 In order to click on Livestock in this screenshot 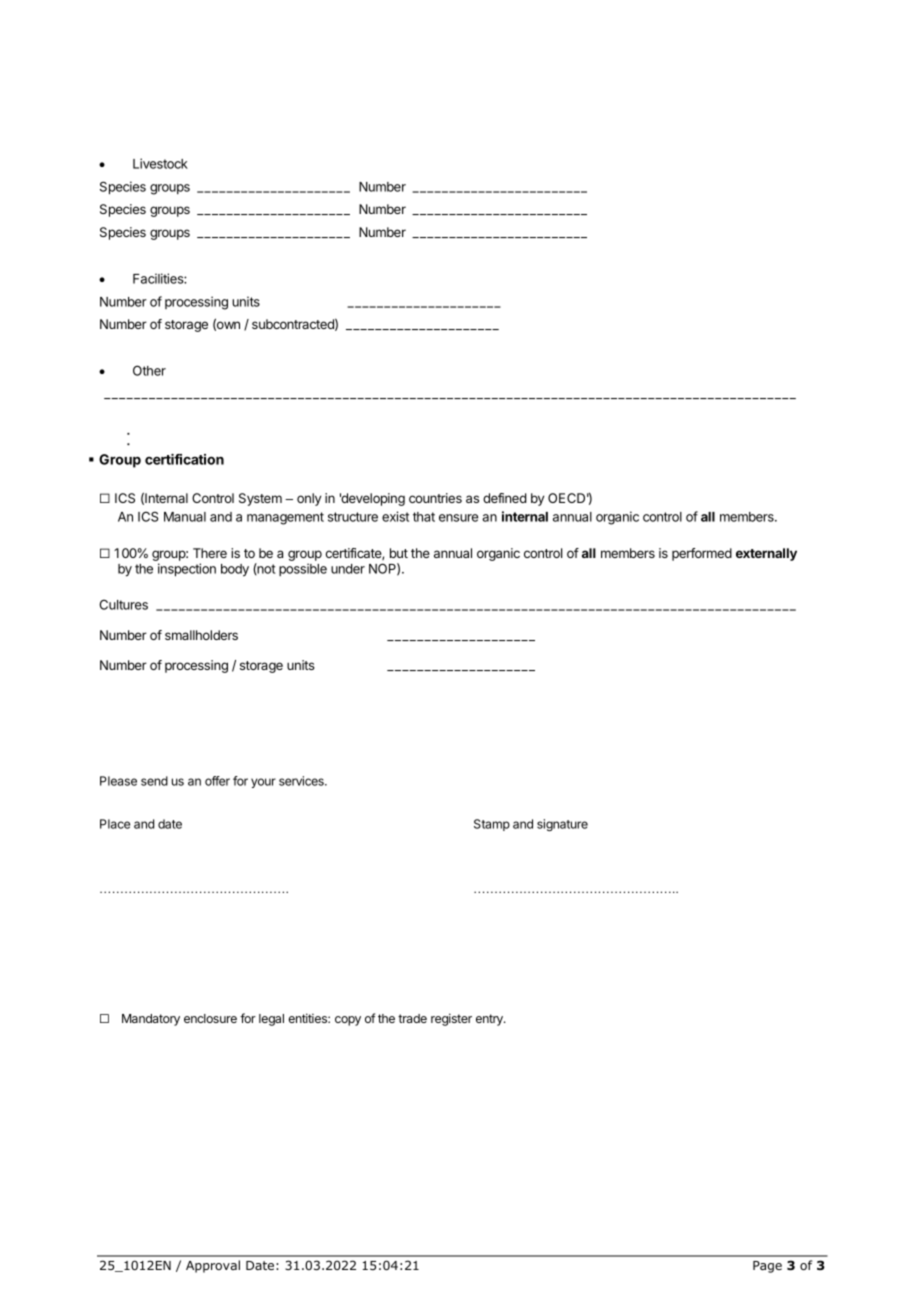, I will do `click(160, 163)`.
